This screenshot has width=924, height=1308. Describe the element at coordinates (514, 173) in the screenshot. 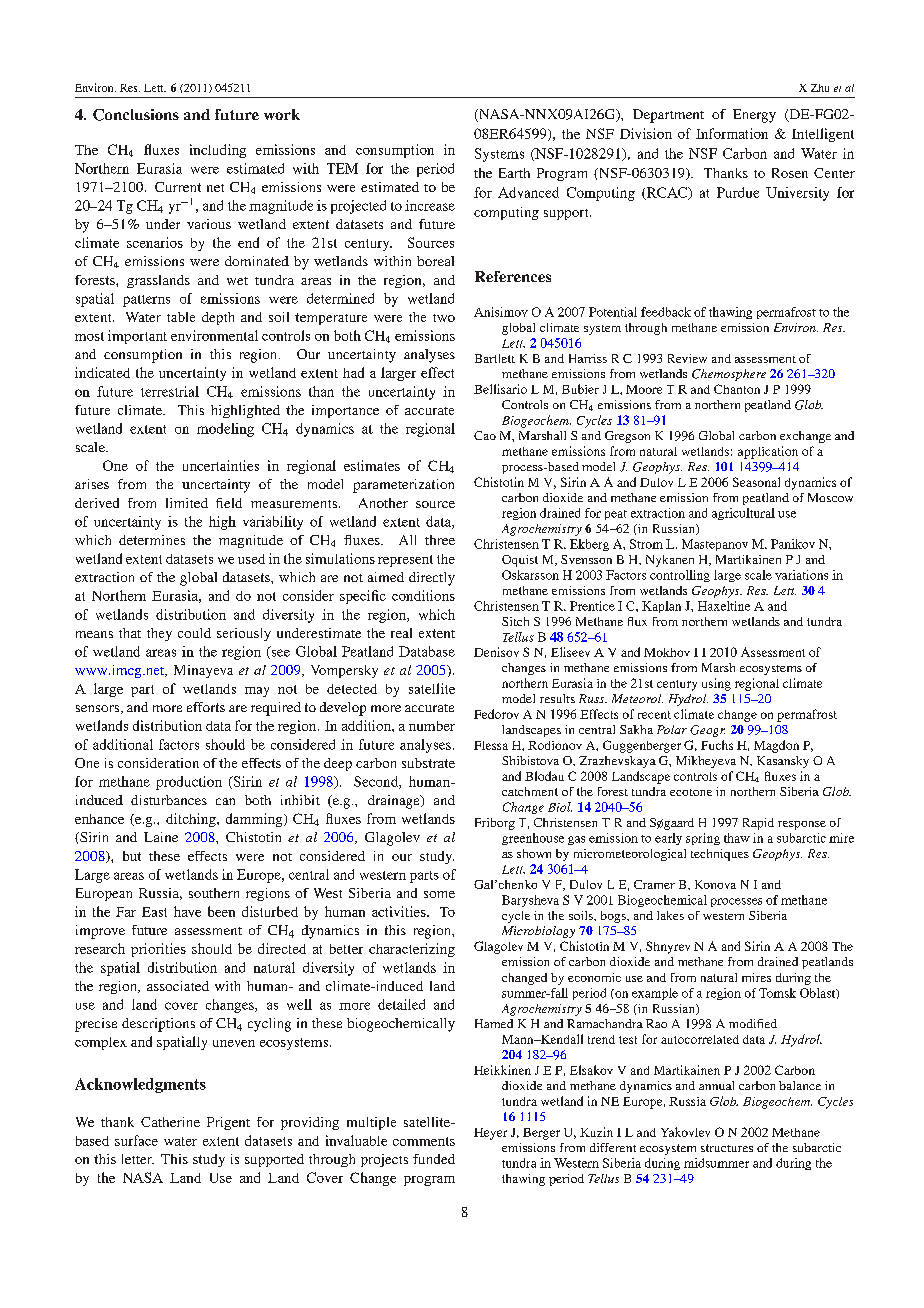

I see `Earth` at that location.
